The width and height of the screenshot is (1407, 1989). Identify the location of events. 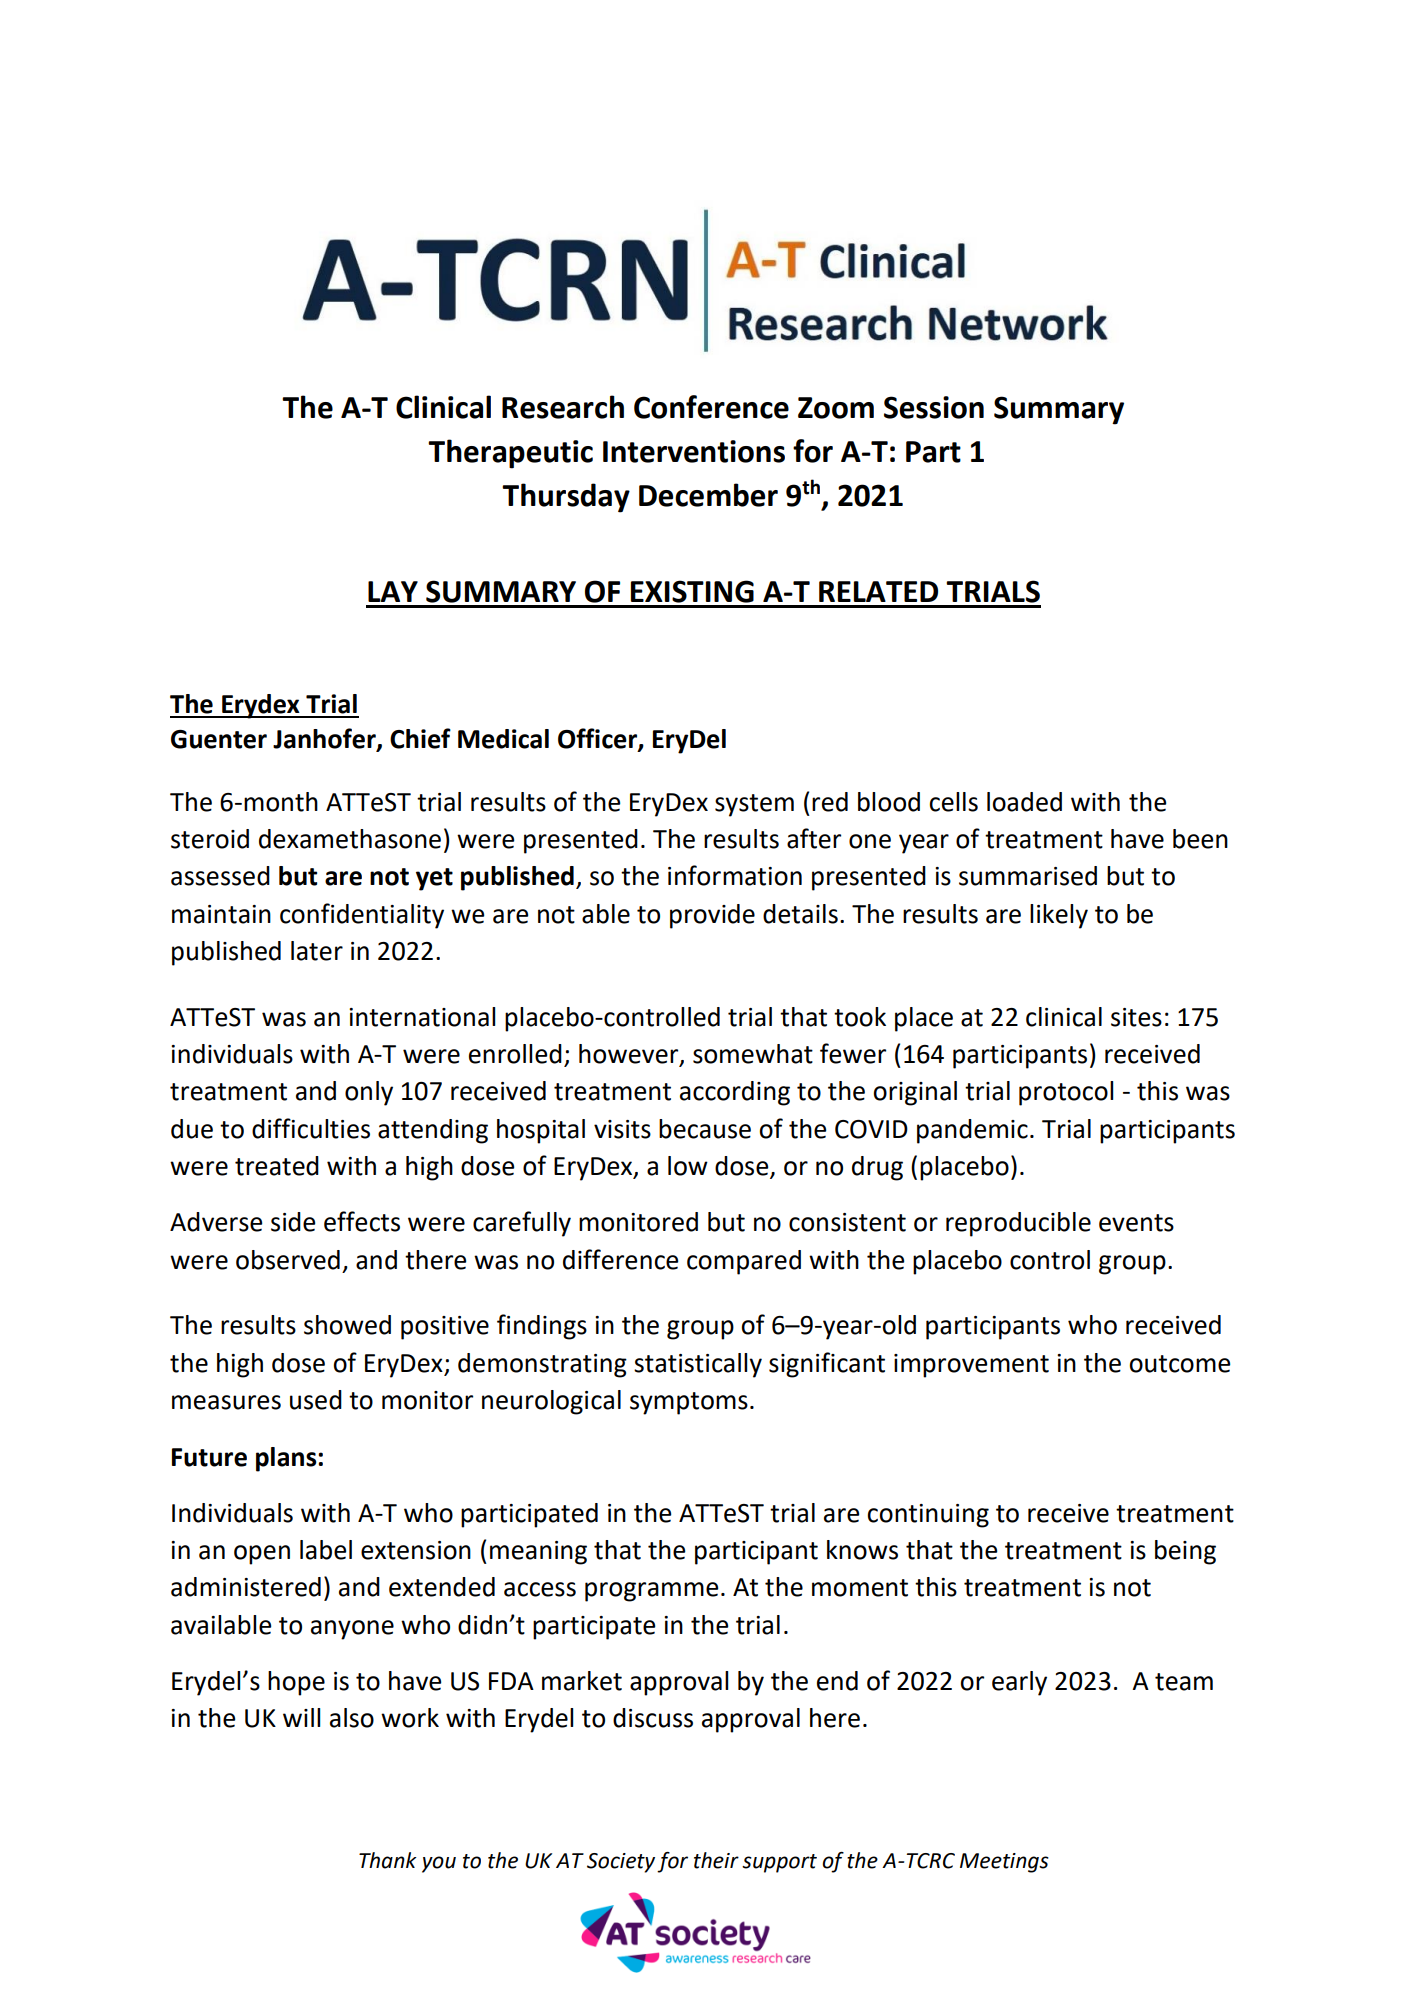
(1136, 1223).
